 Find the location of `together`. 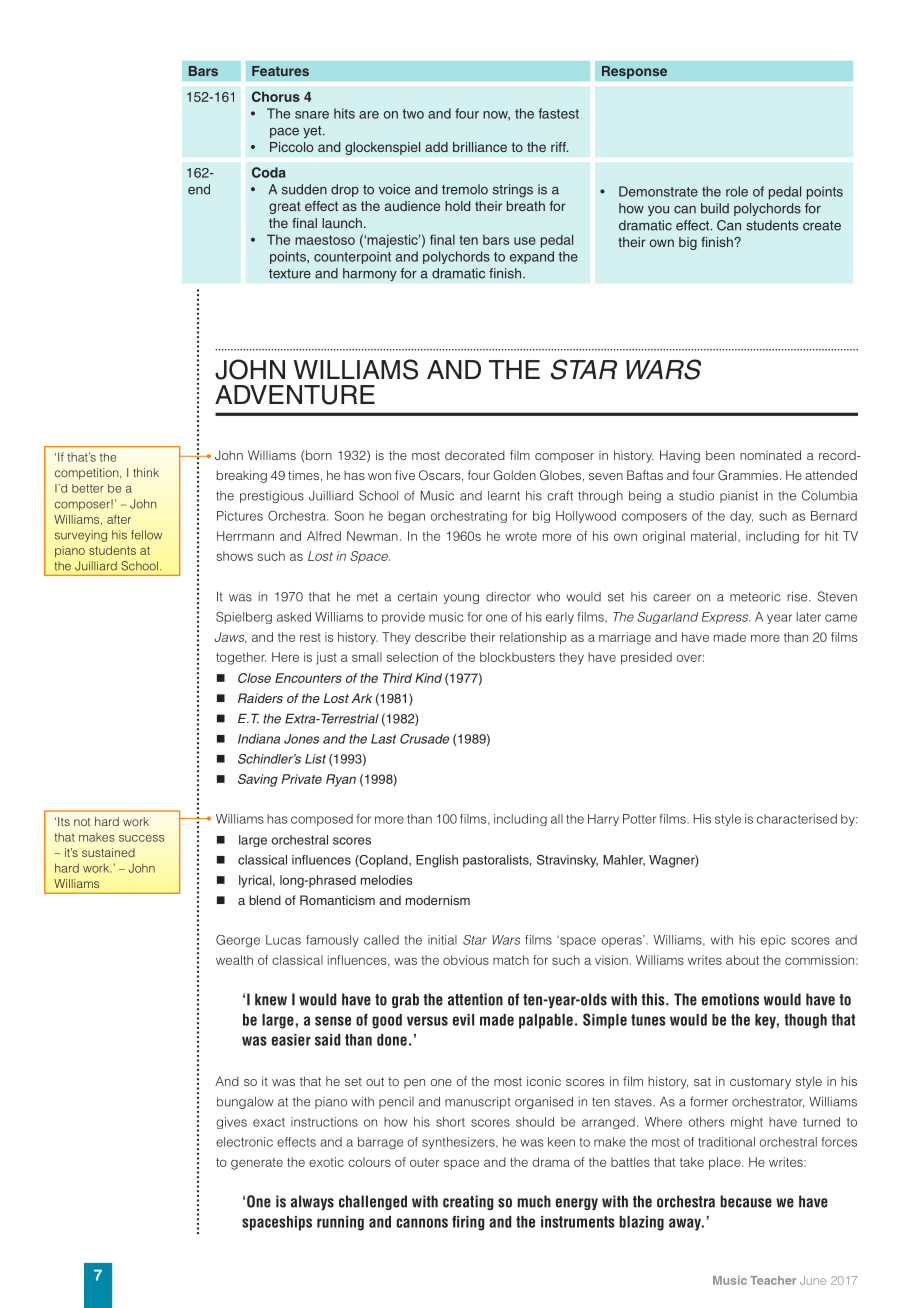

together is located at coordinates (241, 658).
